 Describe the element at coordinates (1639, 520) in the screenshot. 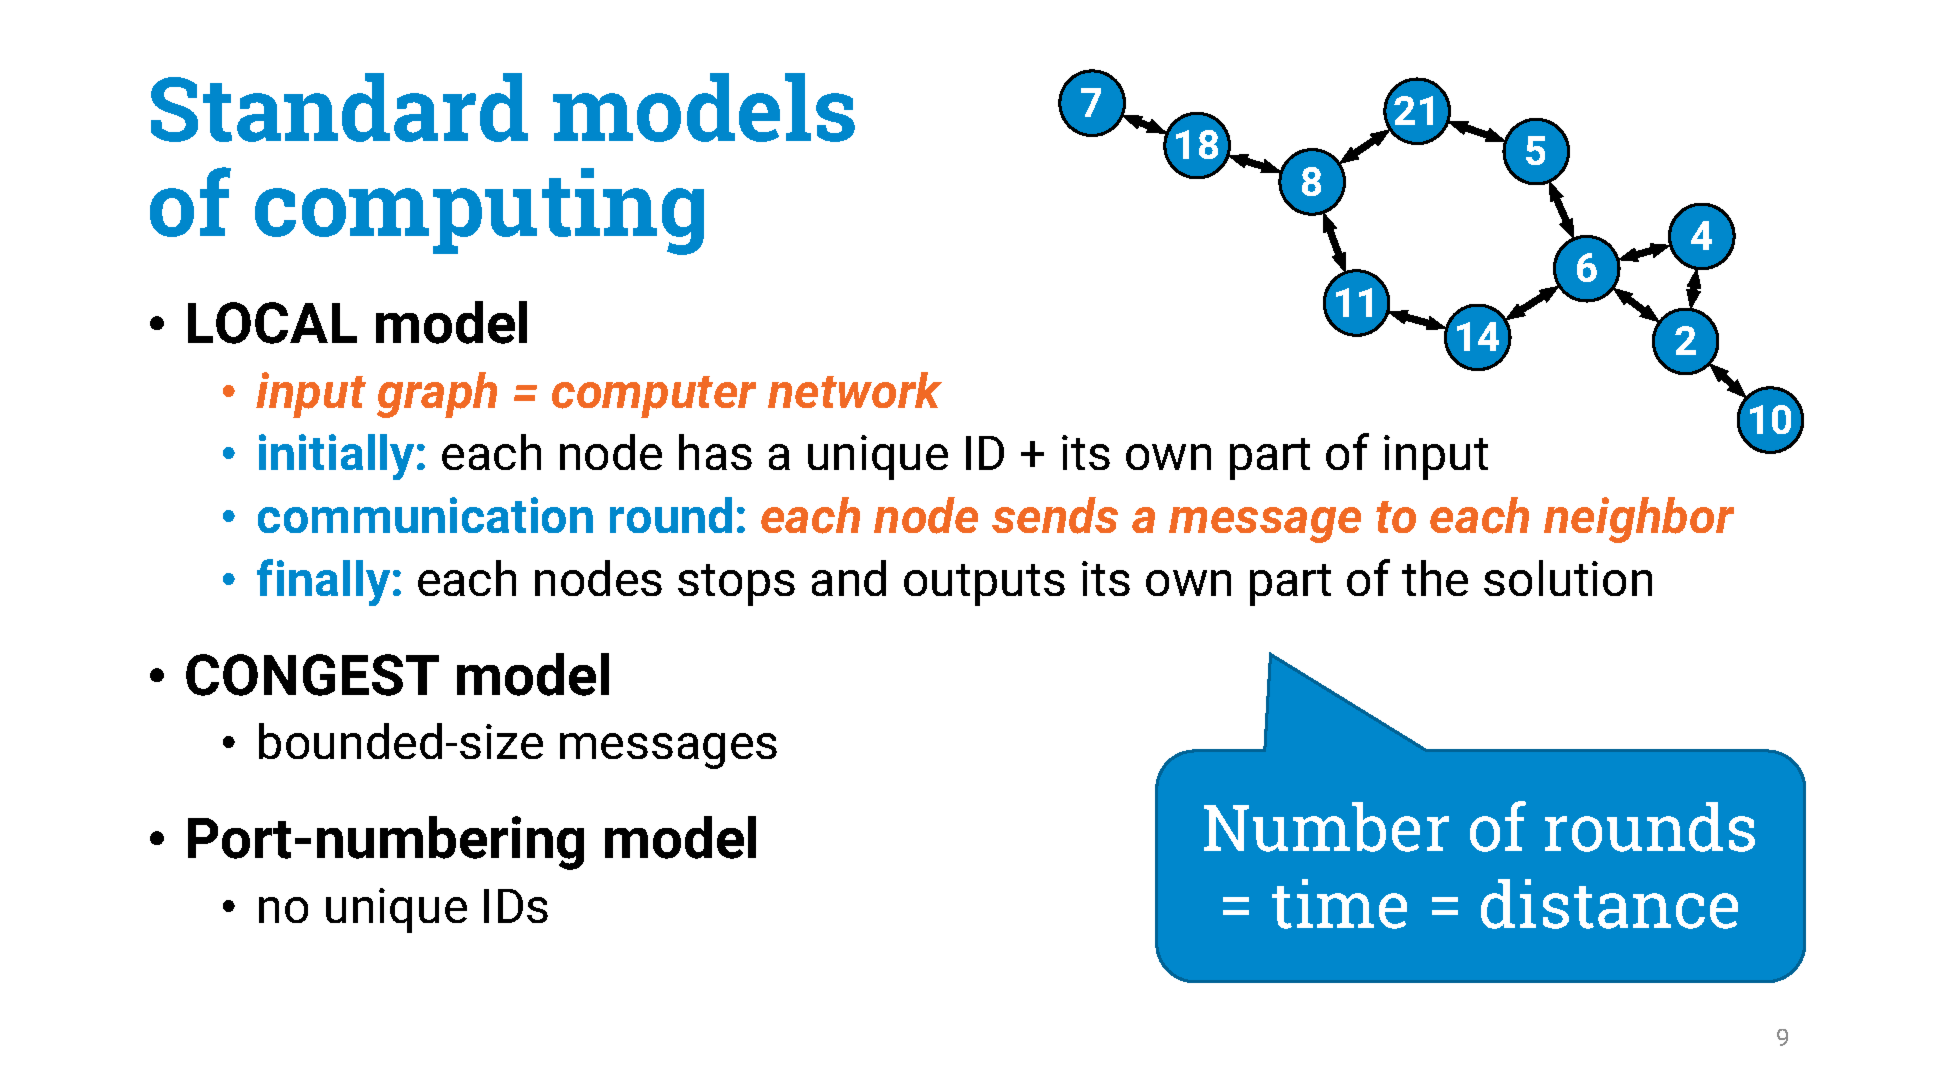

I see `neighbor` at that location.
